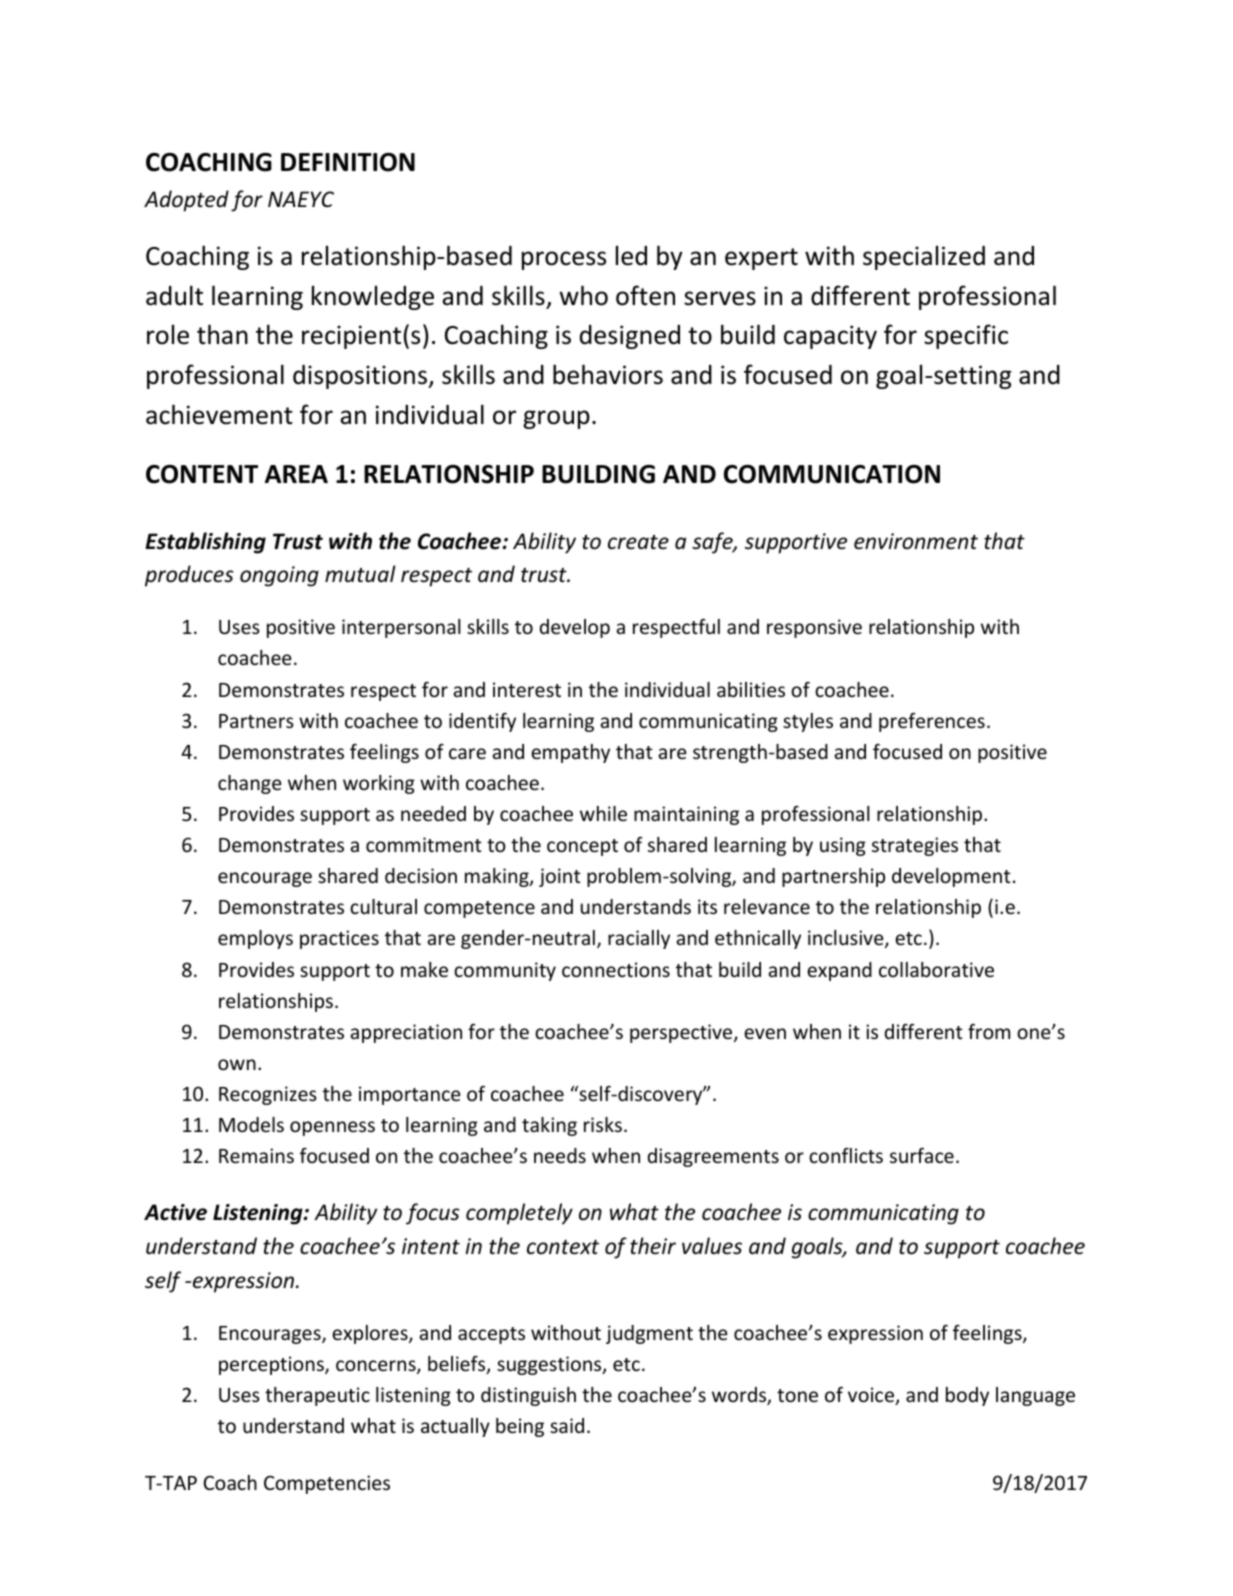 The height and width of the image is (1596, 1233). Describe the element at coordinates (296, 474) in the image. I see `AREA` at that location.
